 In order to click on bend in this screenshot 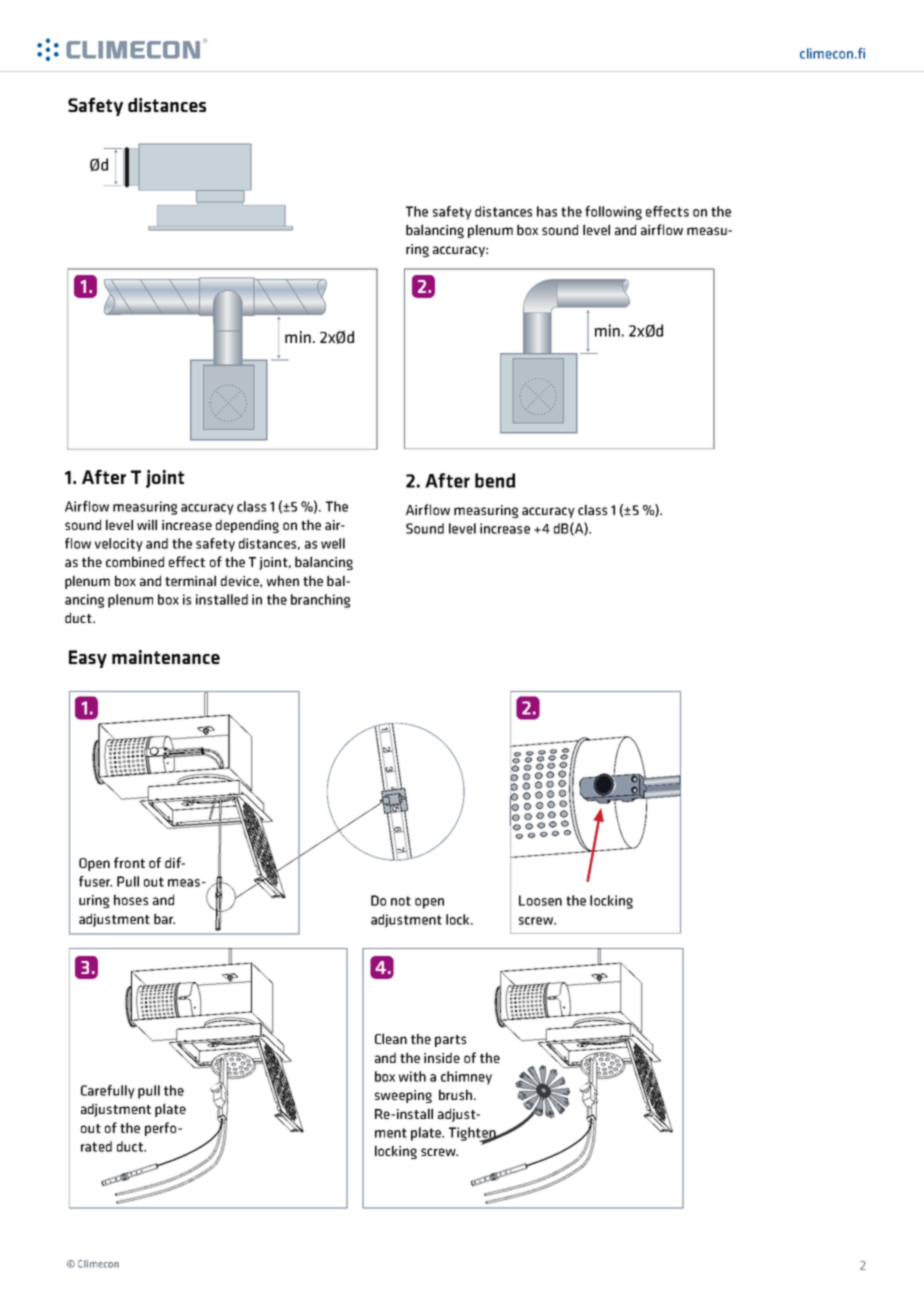, I will do `click(495, 480)`.
